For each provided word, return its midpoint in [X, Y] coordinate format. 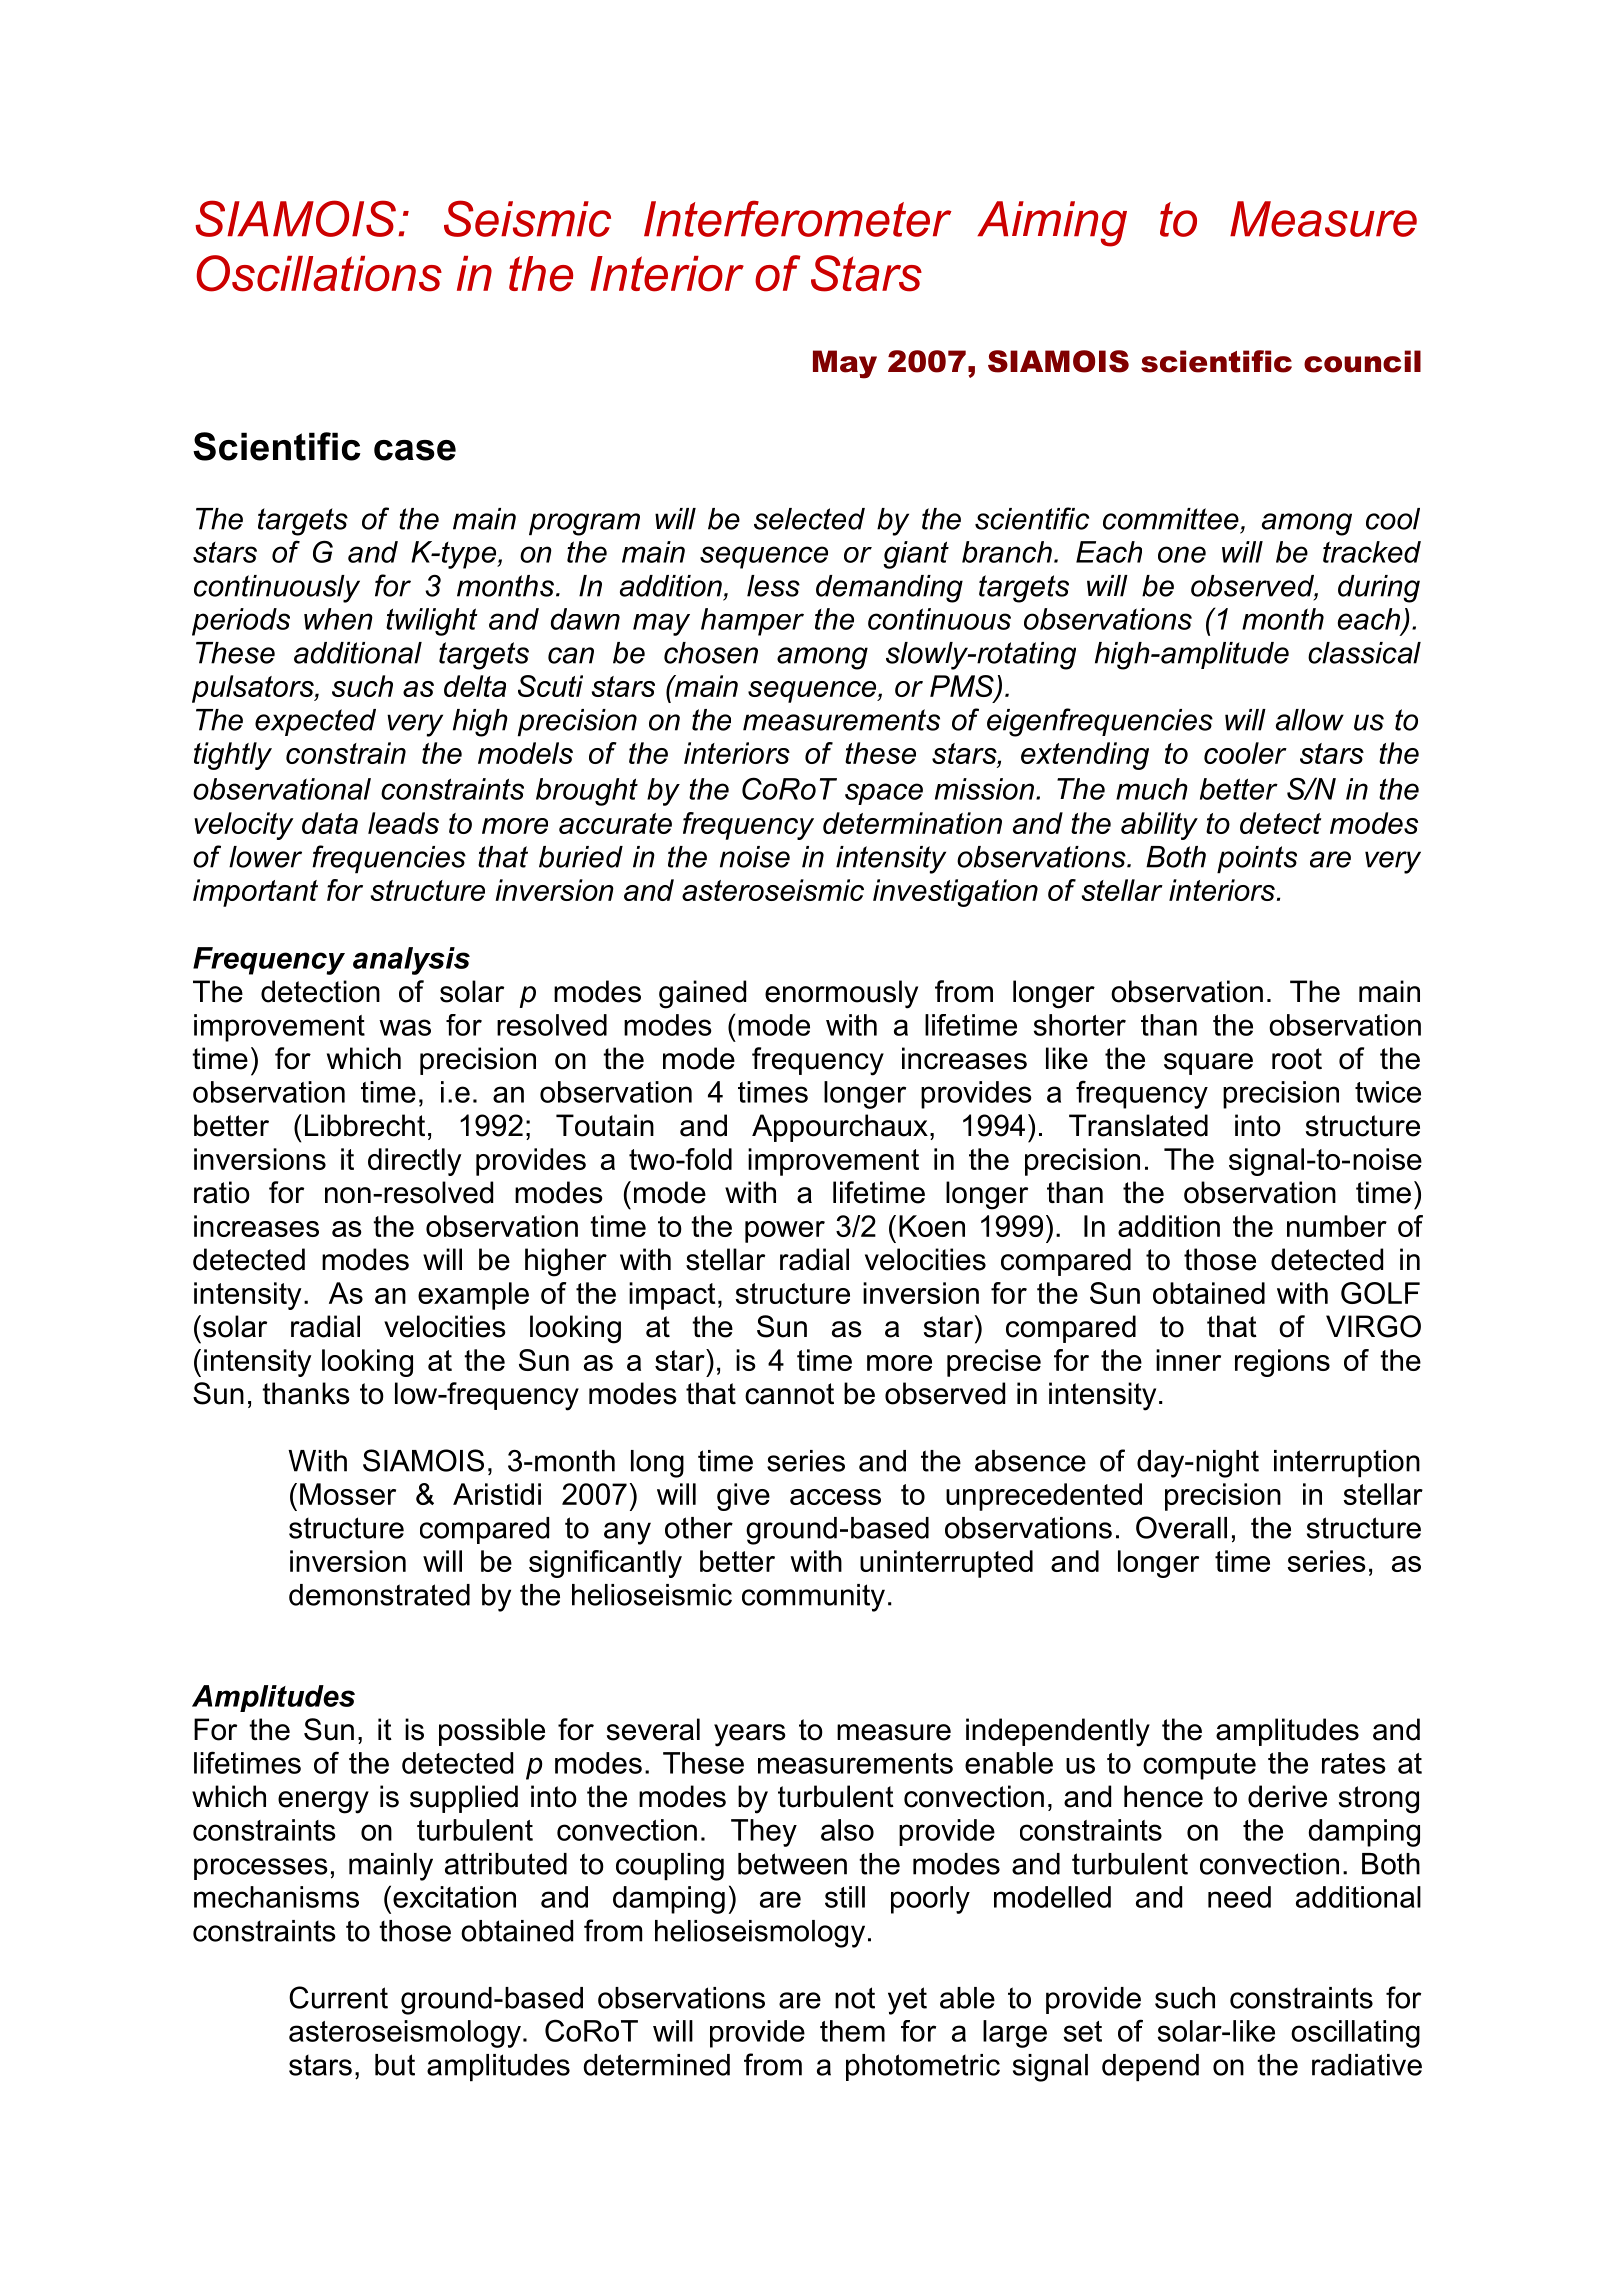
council [1362, 361]
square [1208, 1064]
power [785, 1232]
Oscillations [319, 273]
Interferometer [798, 218]
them [852, 2031]
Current [338, 1997]
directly [415, 1162]
